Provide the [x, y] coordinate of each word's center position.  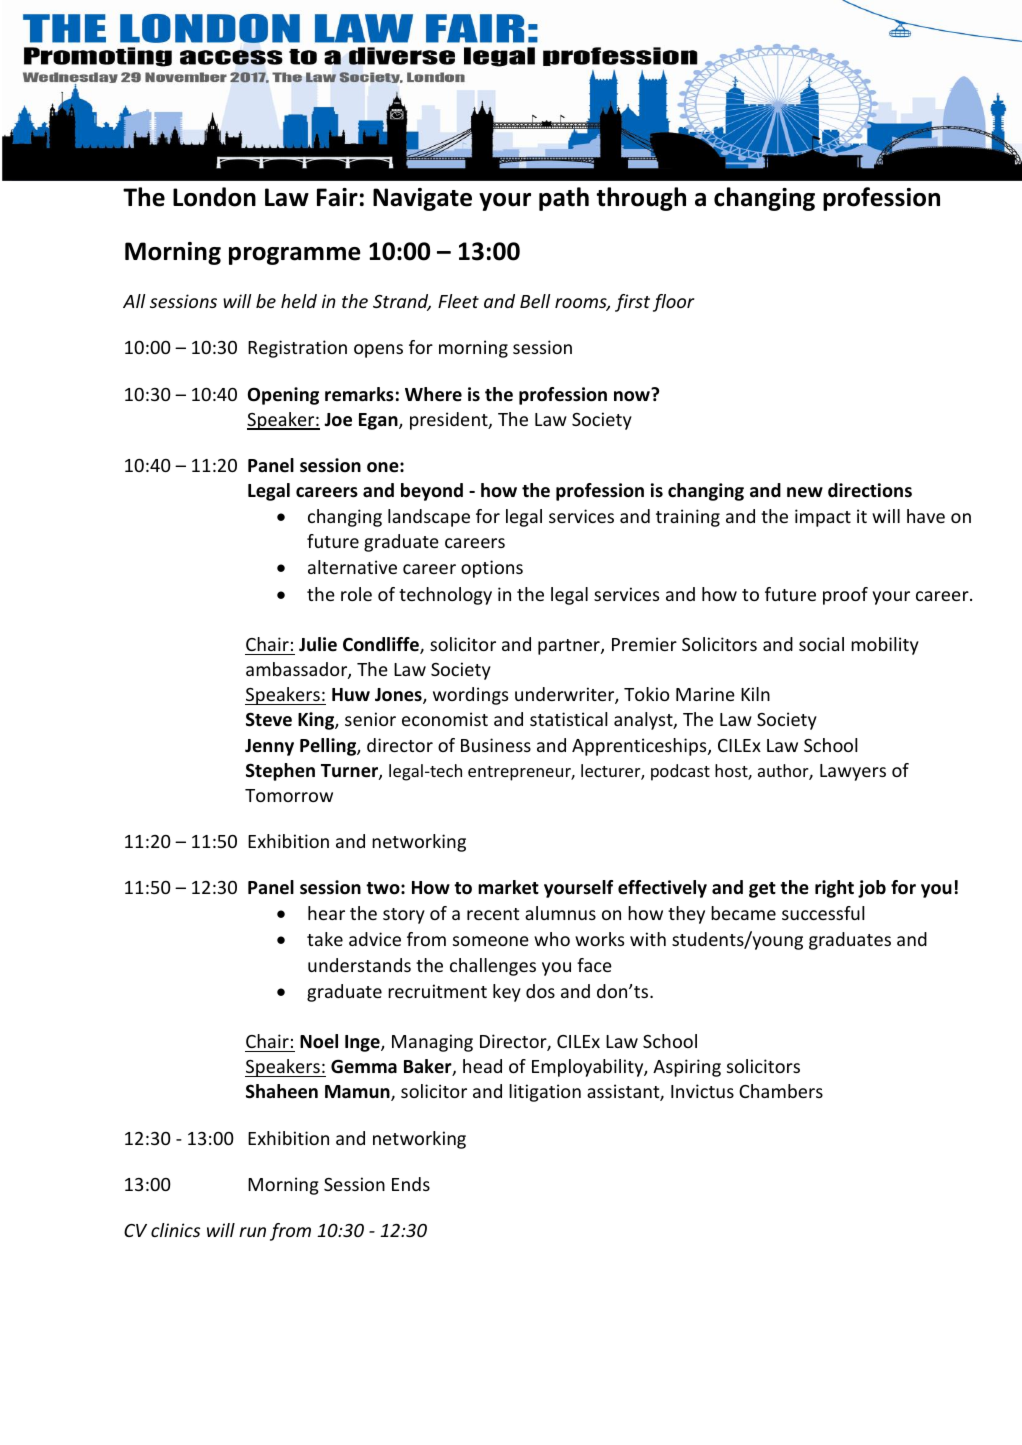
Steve [269, 719]
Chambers [781, 1091]
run [252, 1232]
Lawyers [853, 772]
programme [295, 256]
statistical [569, 719]
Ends [411, 1184]
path [564, 199]
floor [673, 303]
